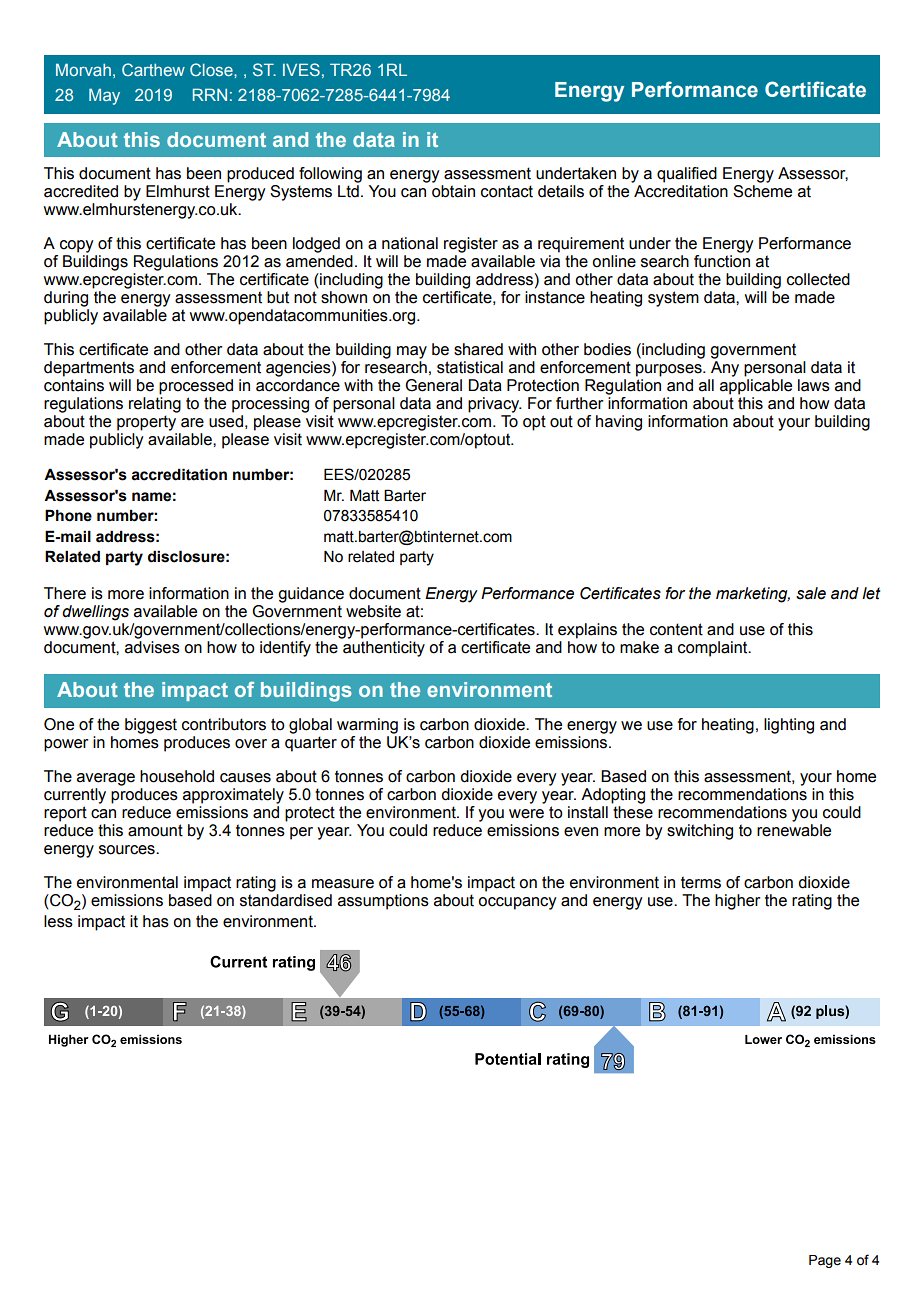 Image resolution: width=924 pixels, height=1308 pixels. Describe the element at coordinates (453, 191) in the document. I see `obtain` at that location.
